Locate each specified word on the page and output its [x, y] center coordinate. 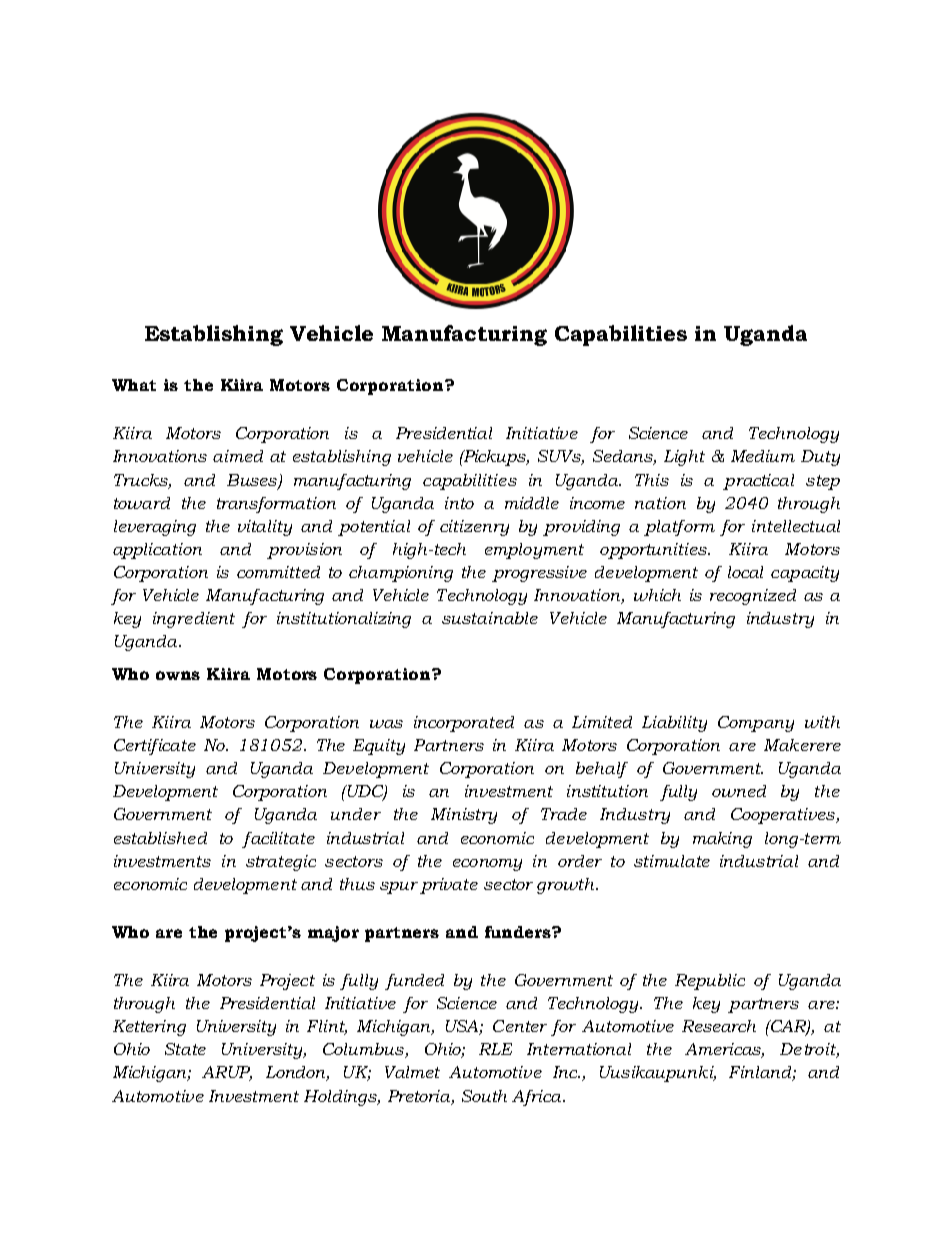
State [185, 1049]
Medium [763, 456]
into [459, 503]
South [484, 1096]
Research [719, 1026]
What [134, 385]
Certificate [155, 747]
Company [756, 724]
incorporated [464, 724]
